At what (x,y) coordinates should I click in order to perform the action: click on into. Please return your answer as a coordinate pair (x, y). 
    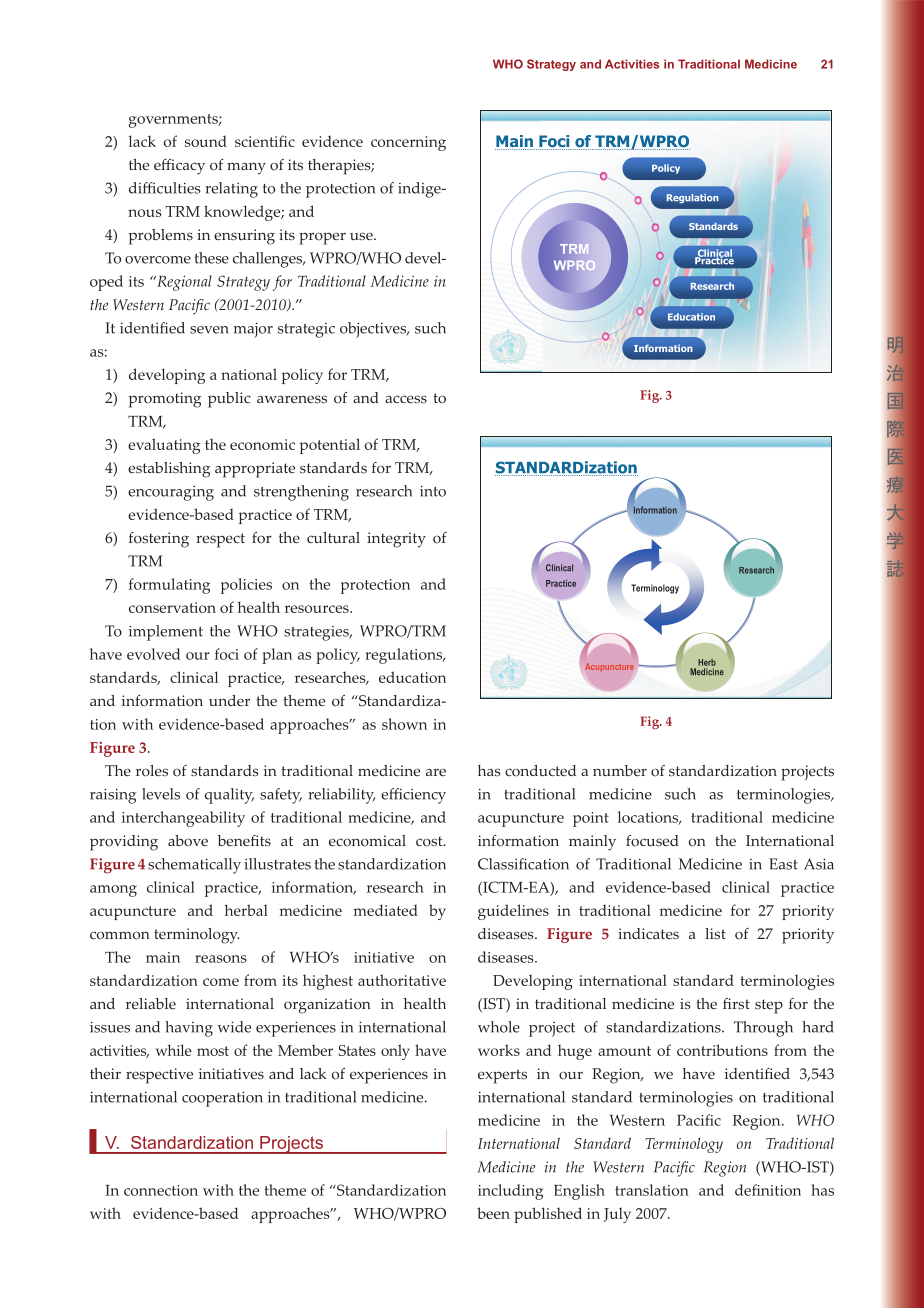
    Looking at the image, I should click on (433, 491).
